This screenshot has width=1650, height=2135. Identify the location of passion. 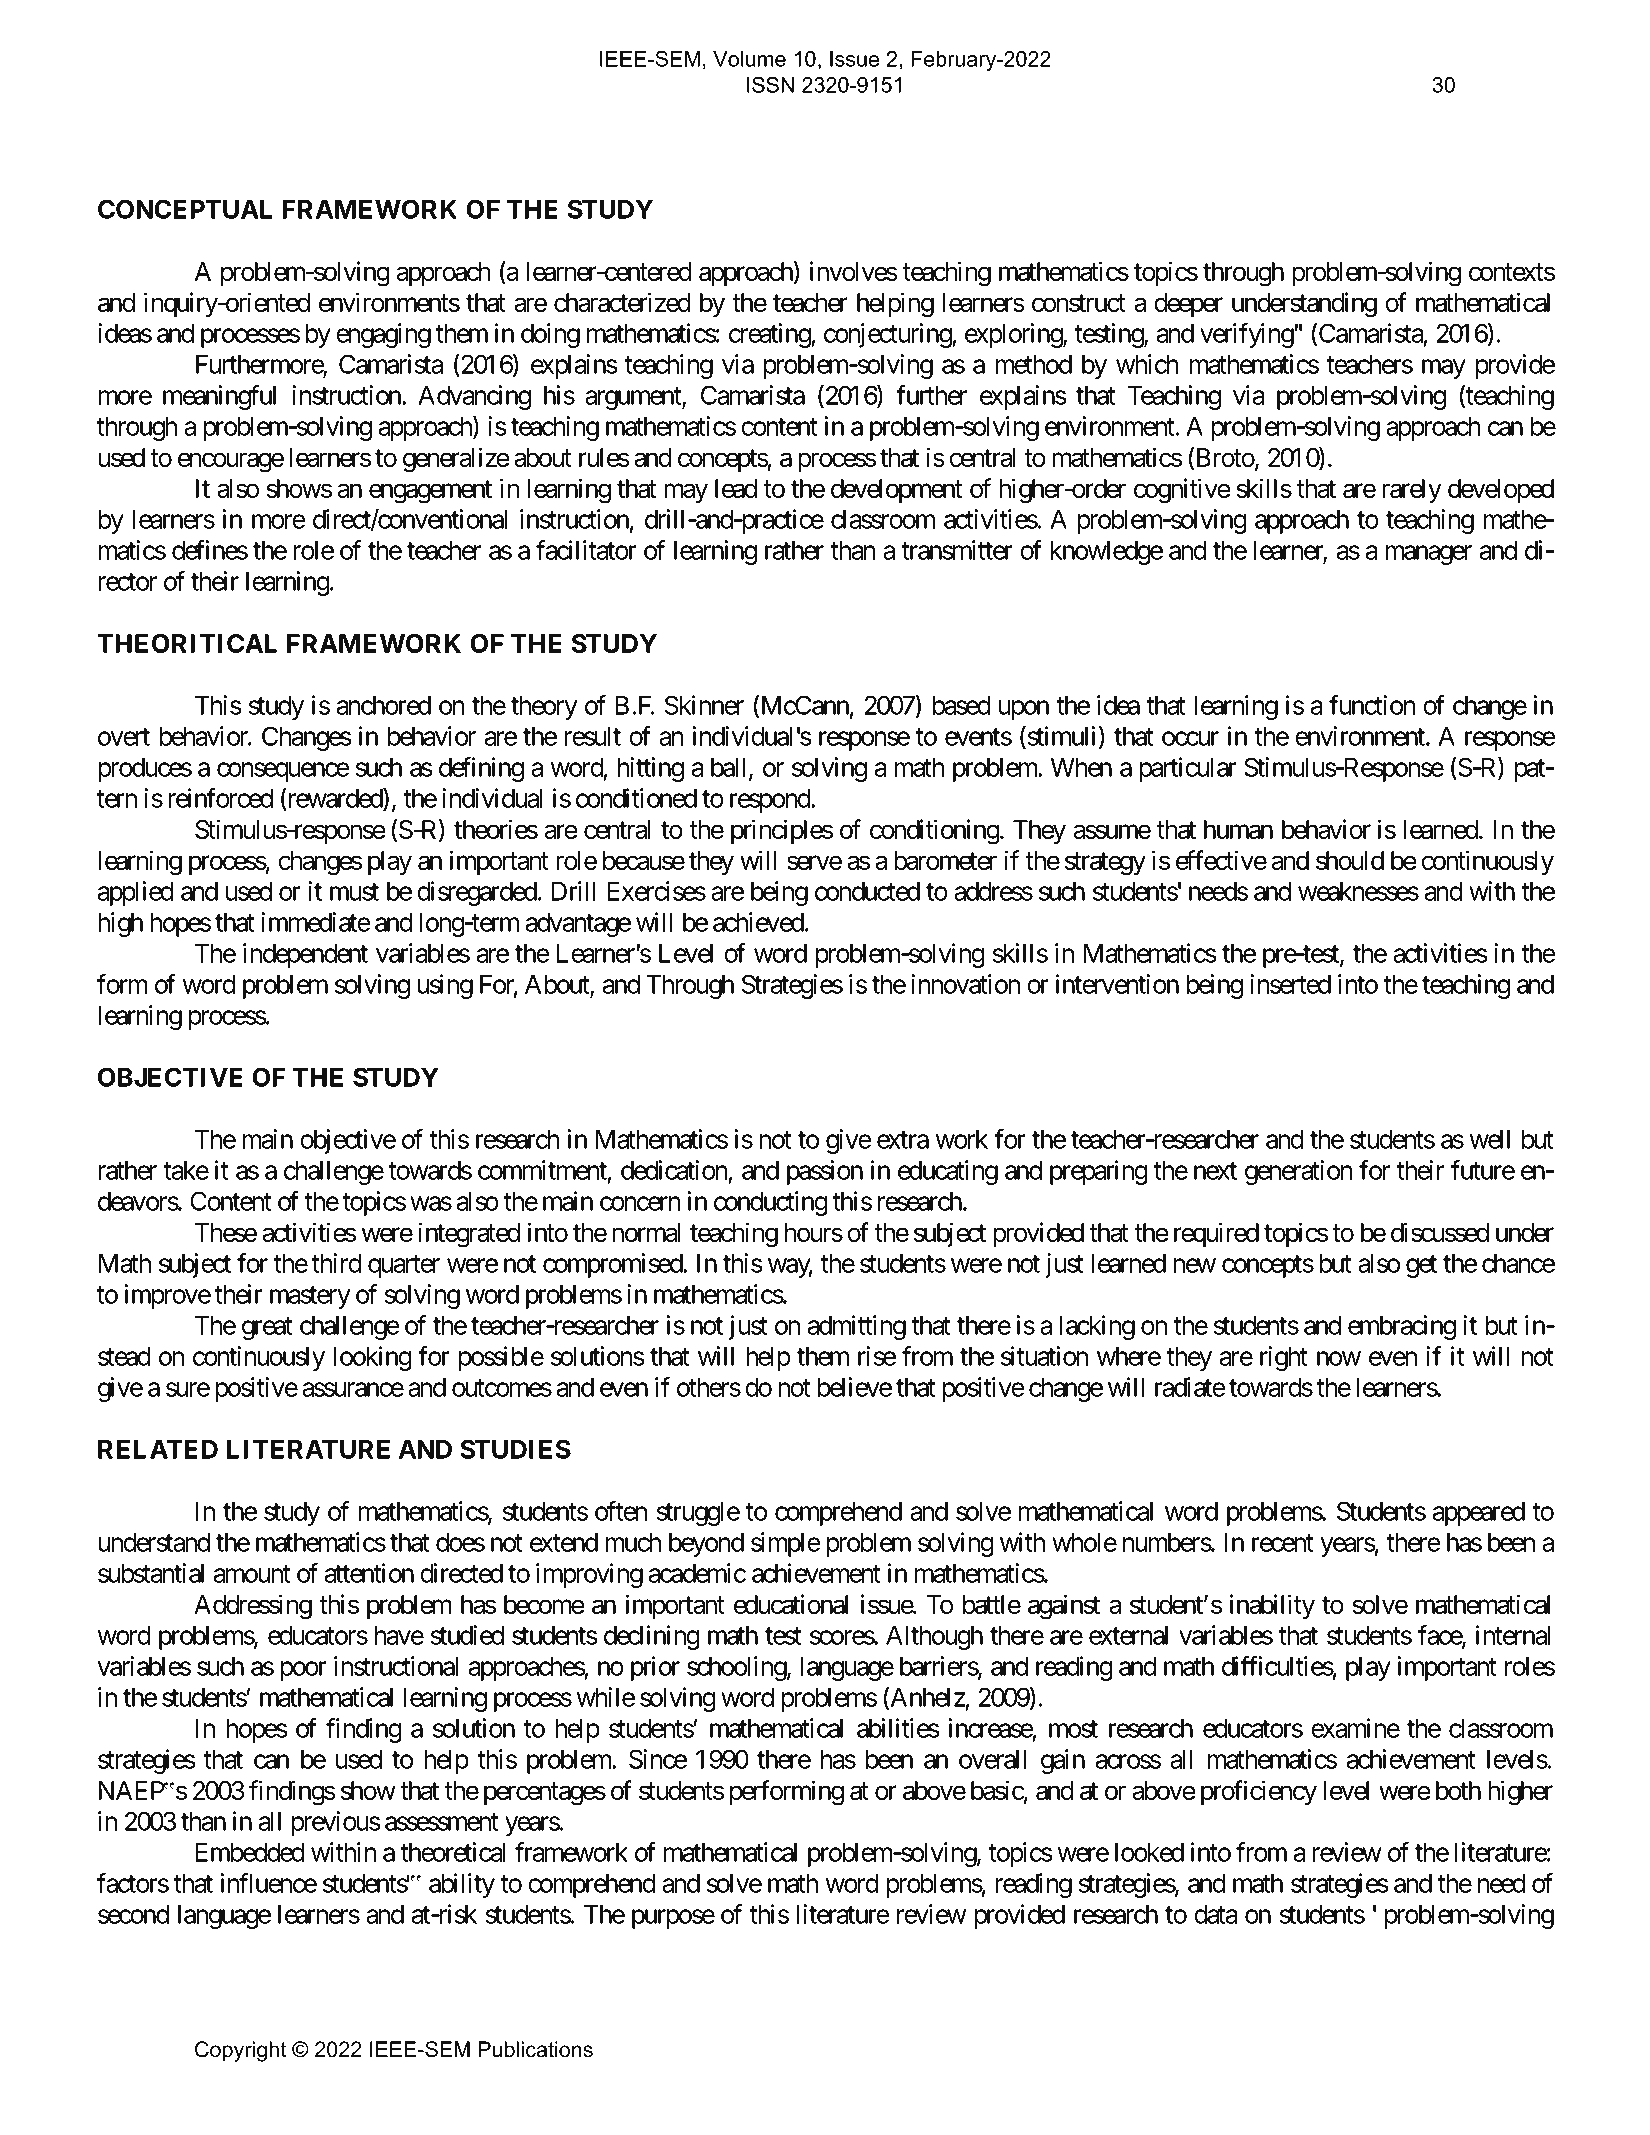
(825, 1172).
